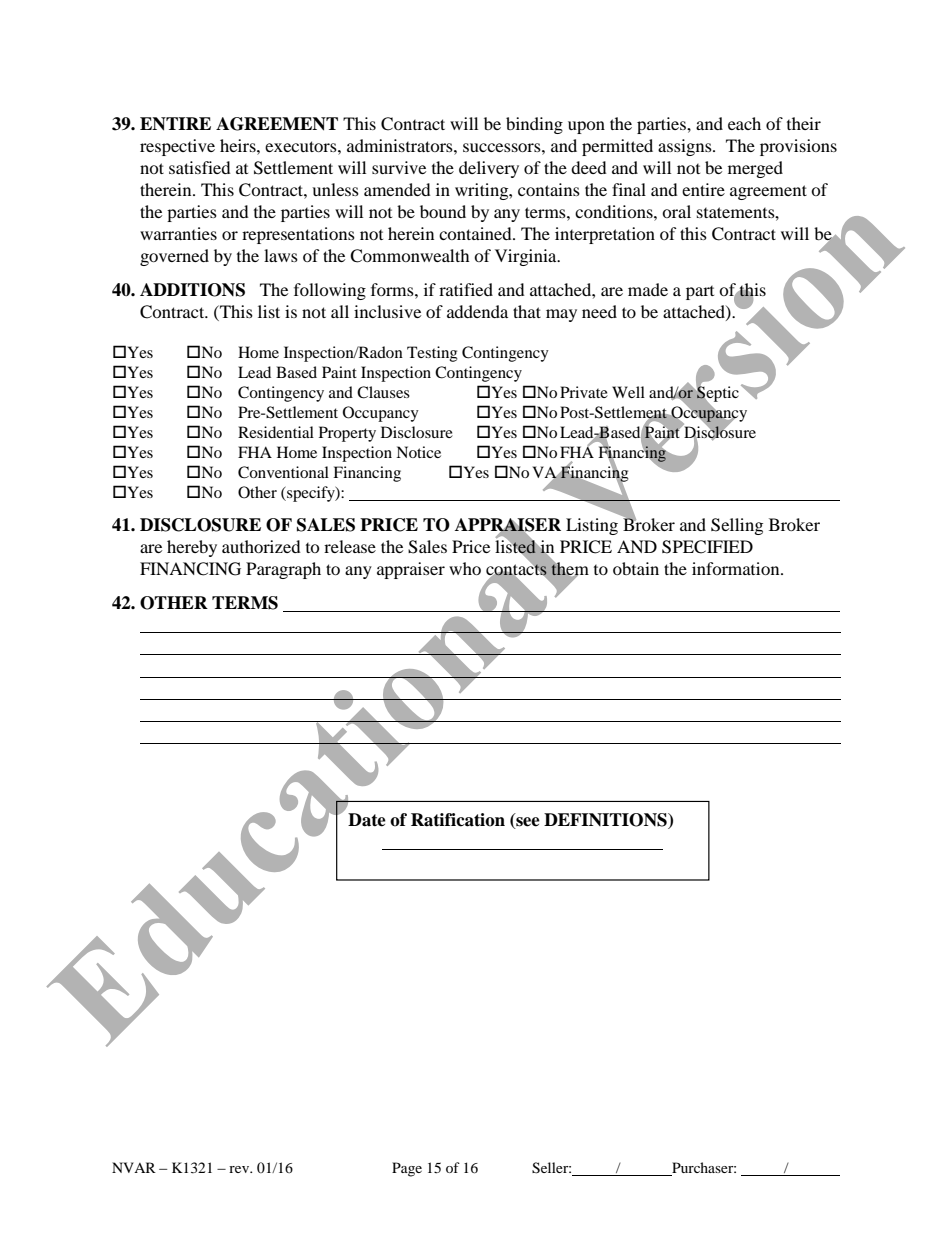 The width and height of the document is (952, 1233). Describe the element at coordinates (755, 169) in the document. I see `merged` at that location.
